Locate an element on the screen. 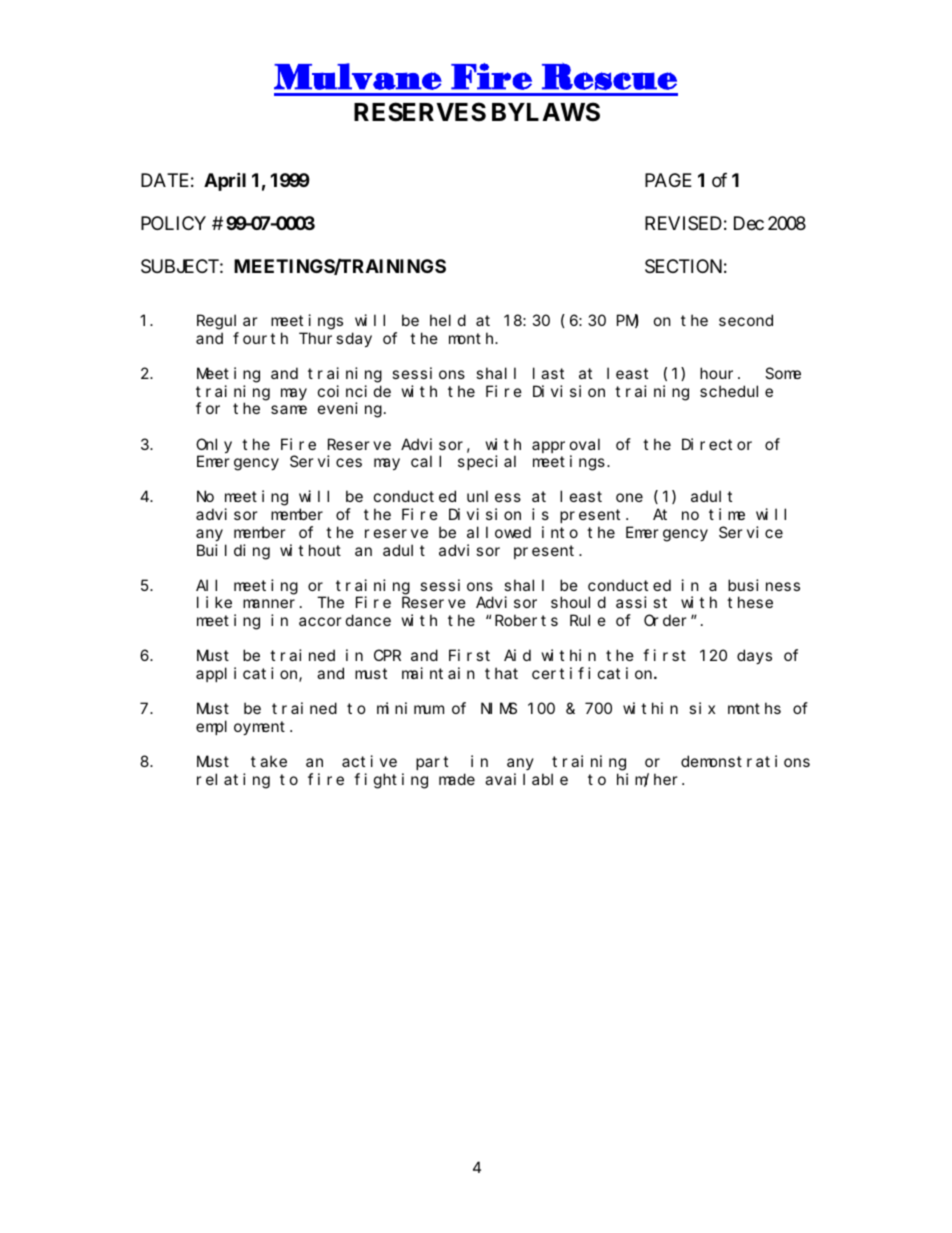 The width and height of the screenshot is (952, 1233). schedule is located at coordinates (736, 391).
